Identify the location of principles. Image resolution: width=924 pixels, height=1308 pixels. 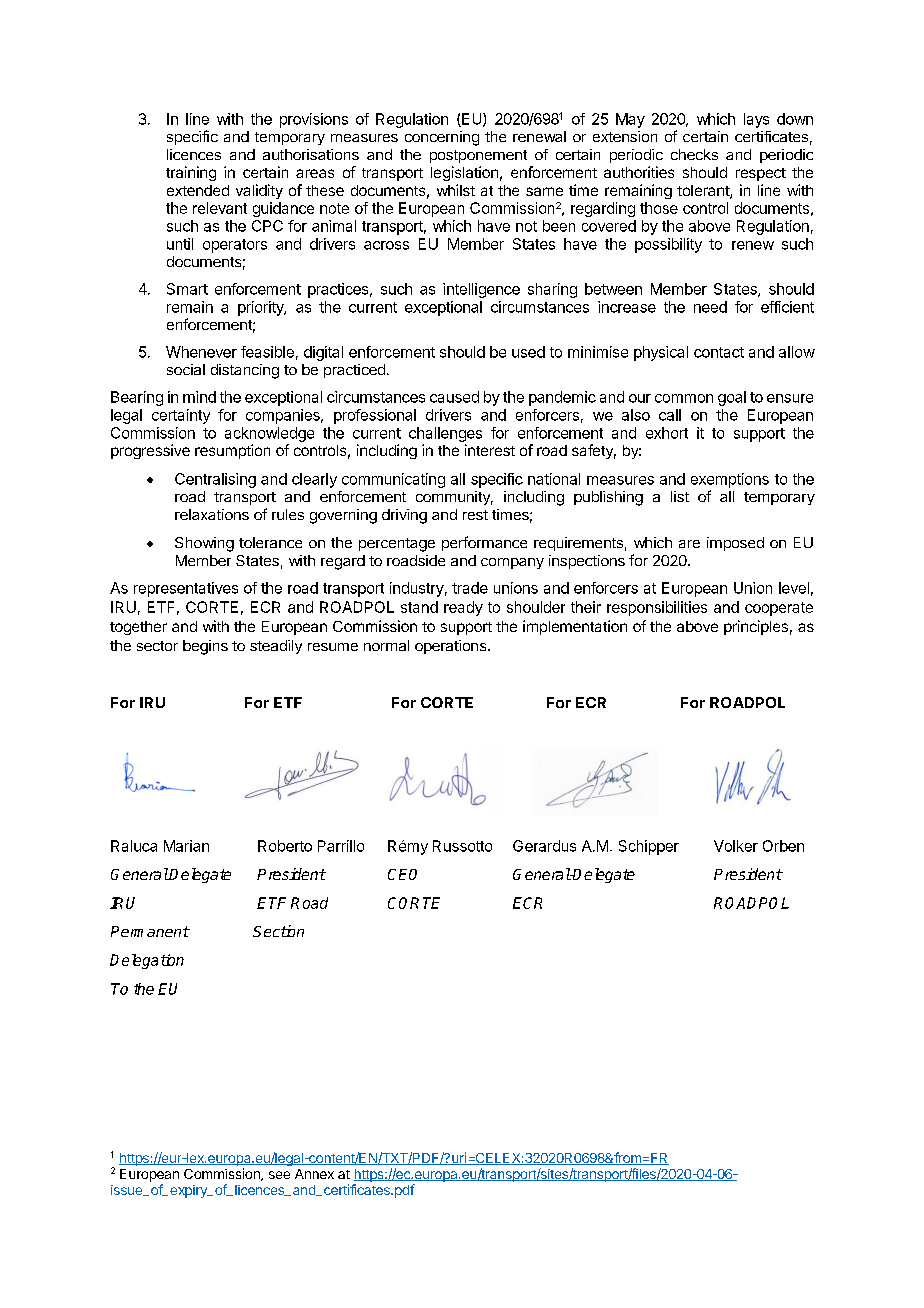
(756, 627).
